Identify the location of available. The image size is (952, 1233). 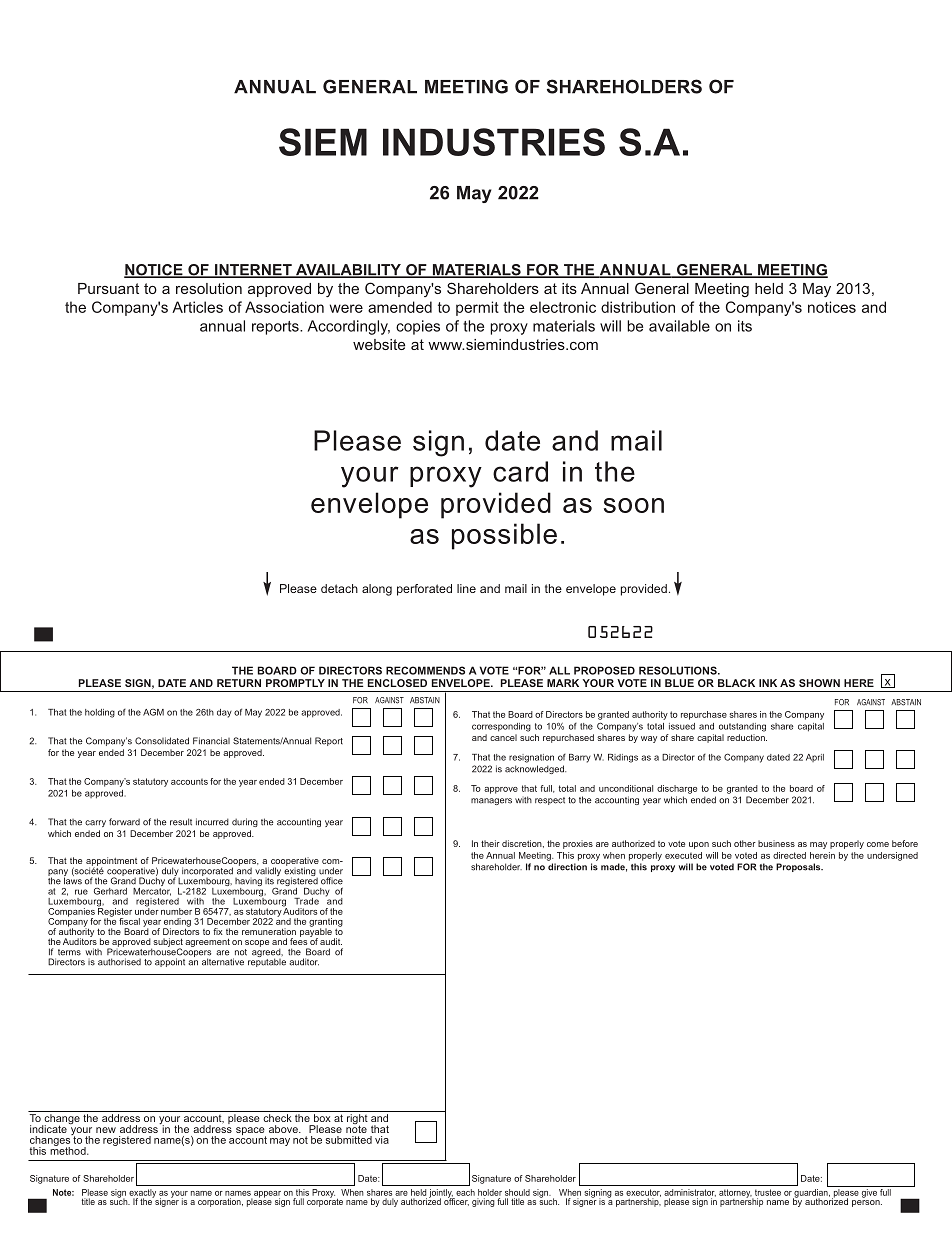
(679, 326).
